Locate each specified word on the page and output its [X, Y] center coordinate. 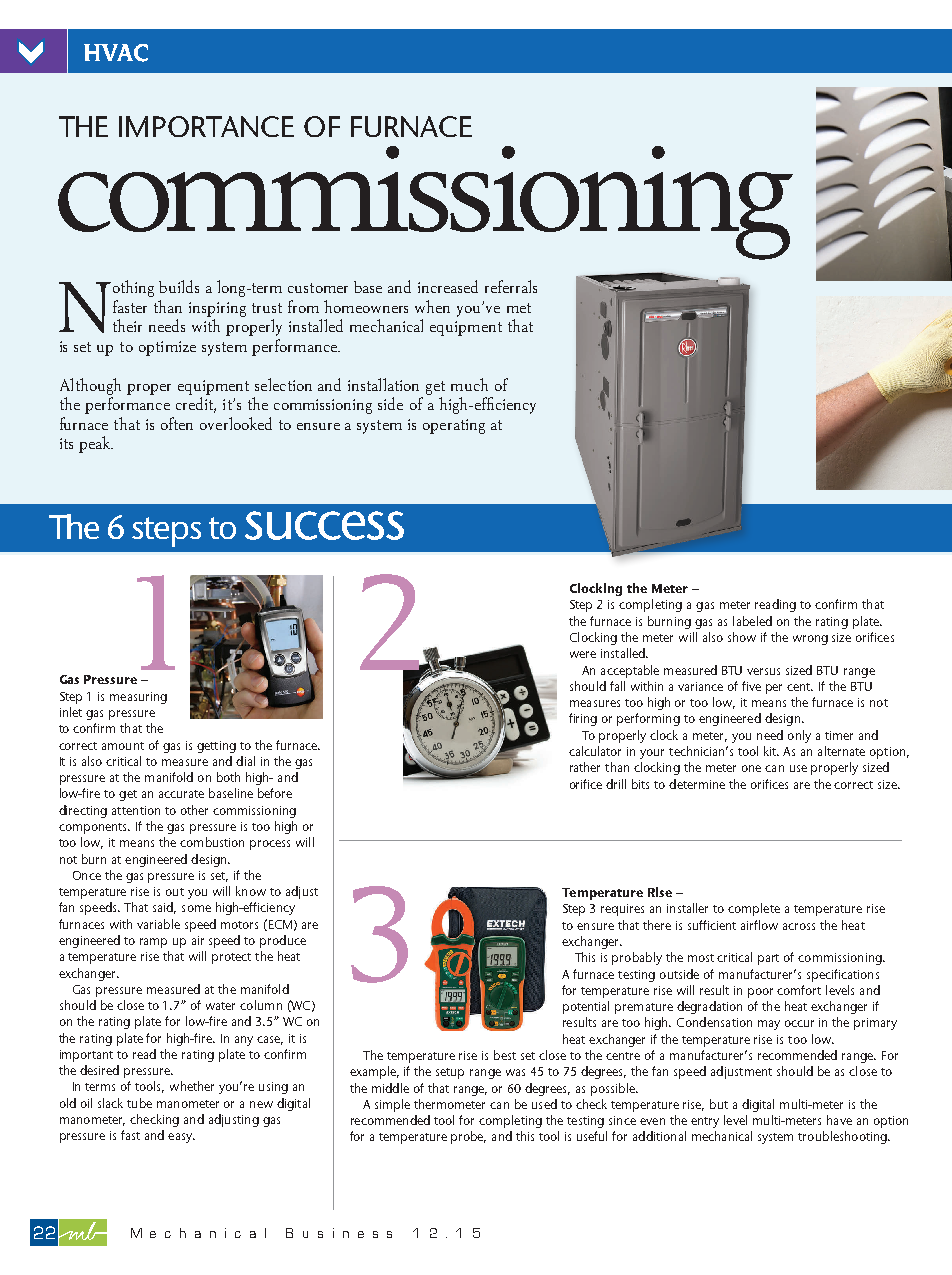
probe [468, 1137]
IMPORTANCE [206, 126]
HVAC [116, 53]
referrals [511, 286]
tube [139, 1103]
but [719, 1104]
